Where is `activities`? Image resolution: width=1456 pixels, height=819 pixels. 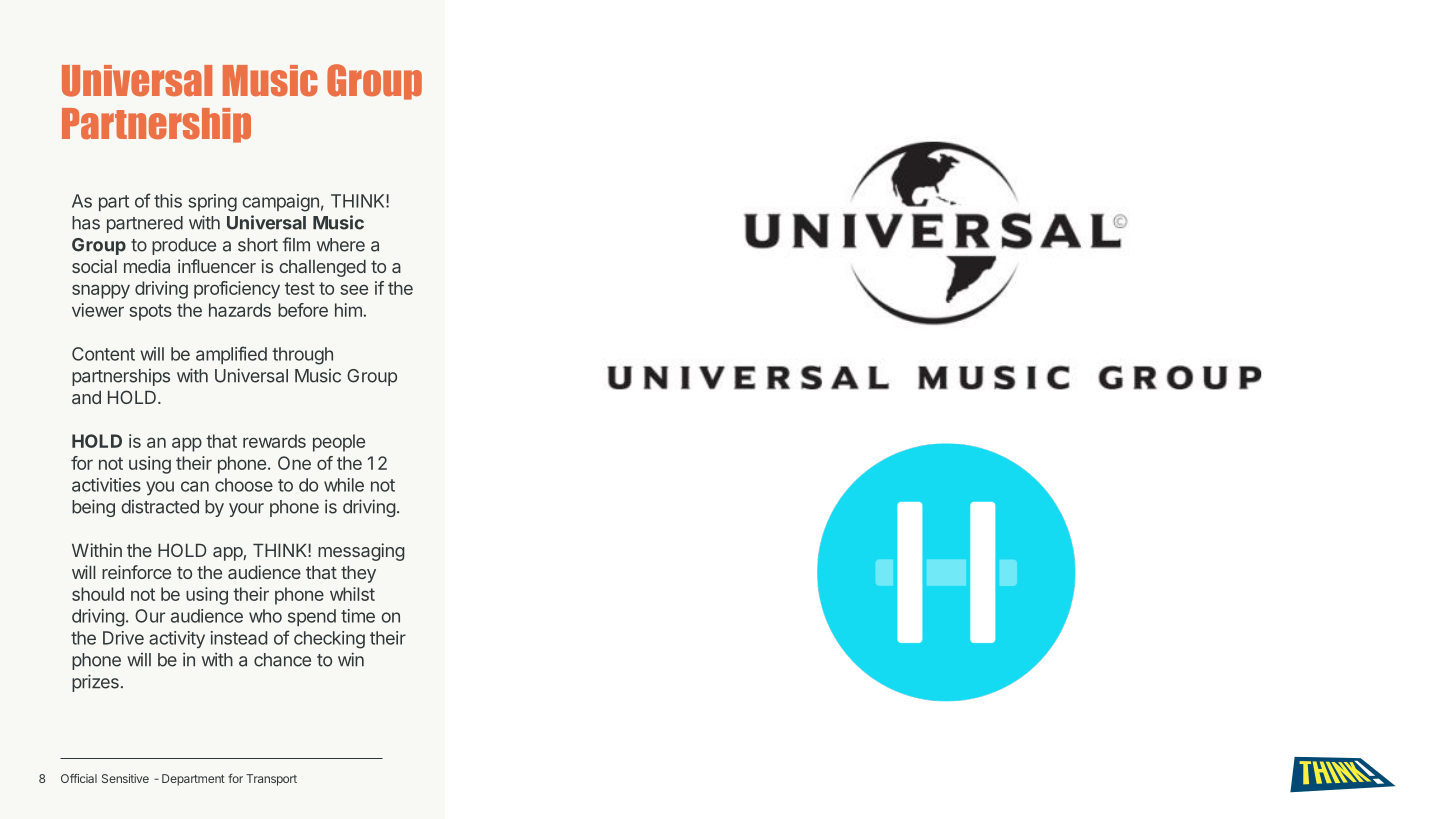 activities is located at coordinates (106, 485).
